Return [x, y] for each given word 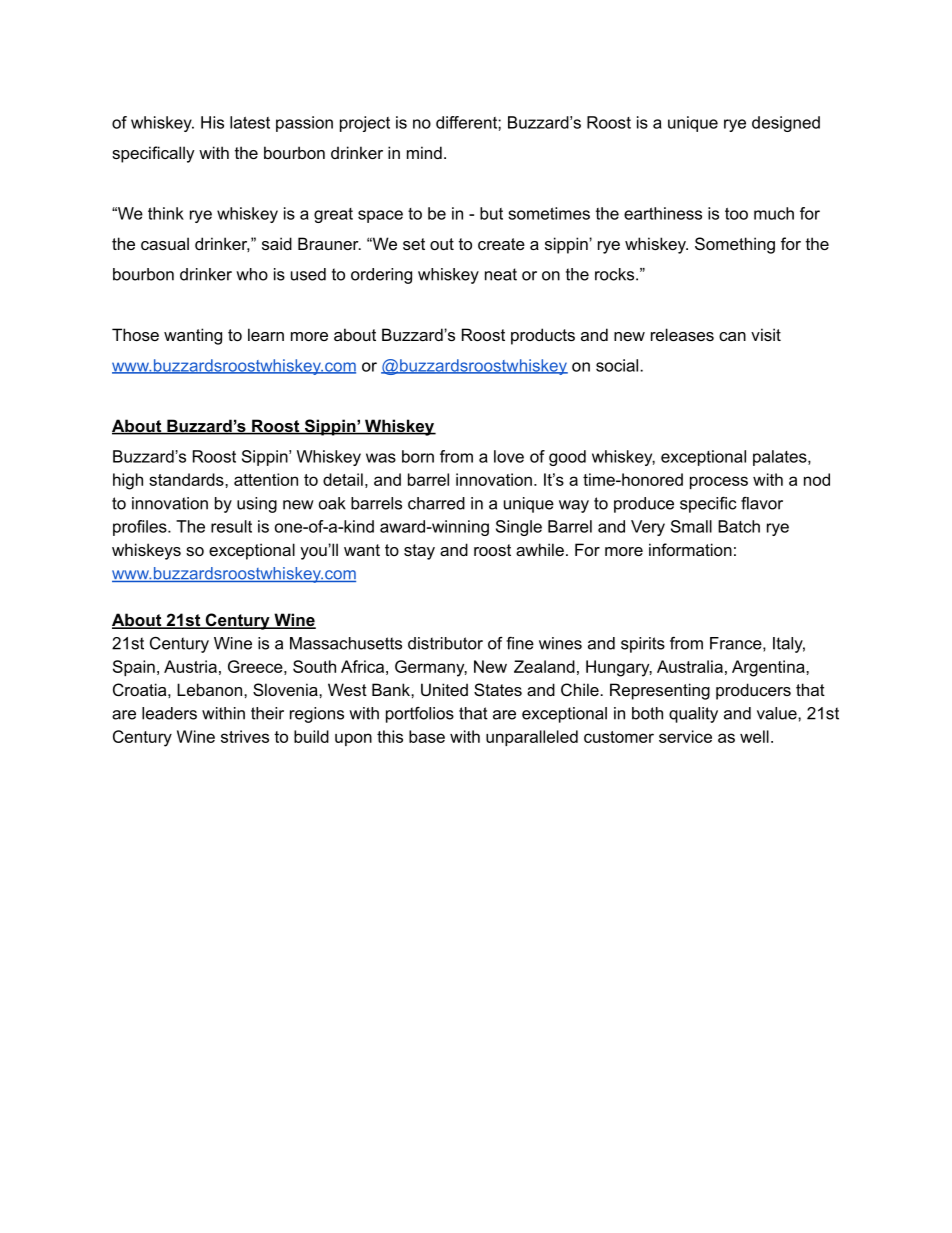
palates [781, 458]
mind [424, 152]
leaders [169, 713]
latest [250, 122]
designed [786, 124]
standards [187, 479]
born [418, 456]
